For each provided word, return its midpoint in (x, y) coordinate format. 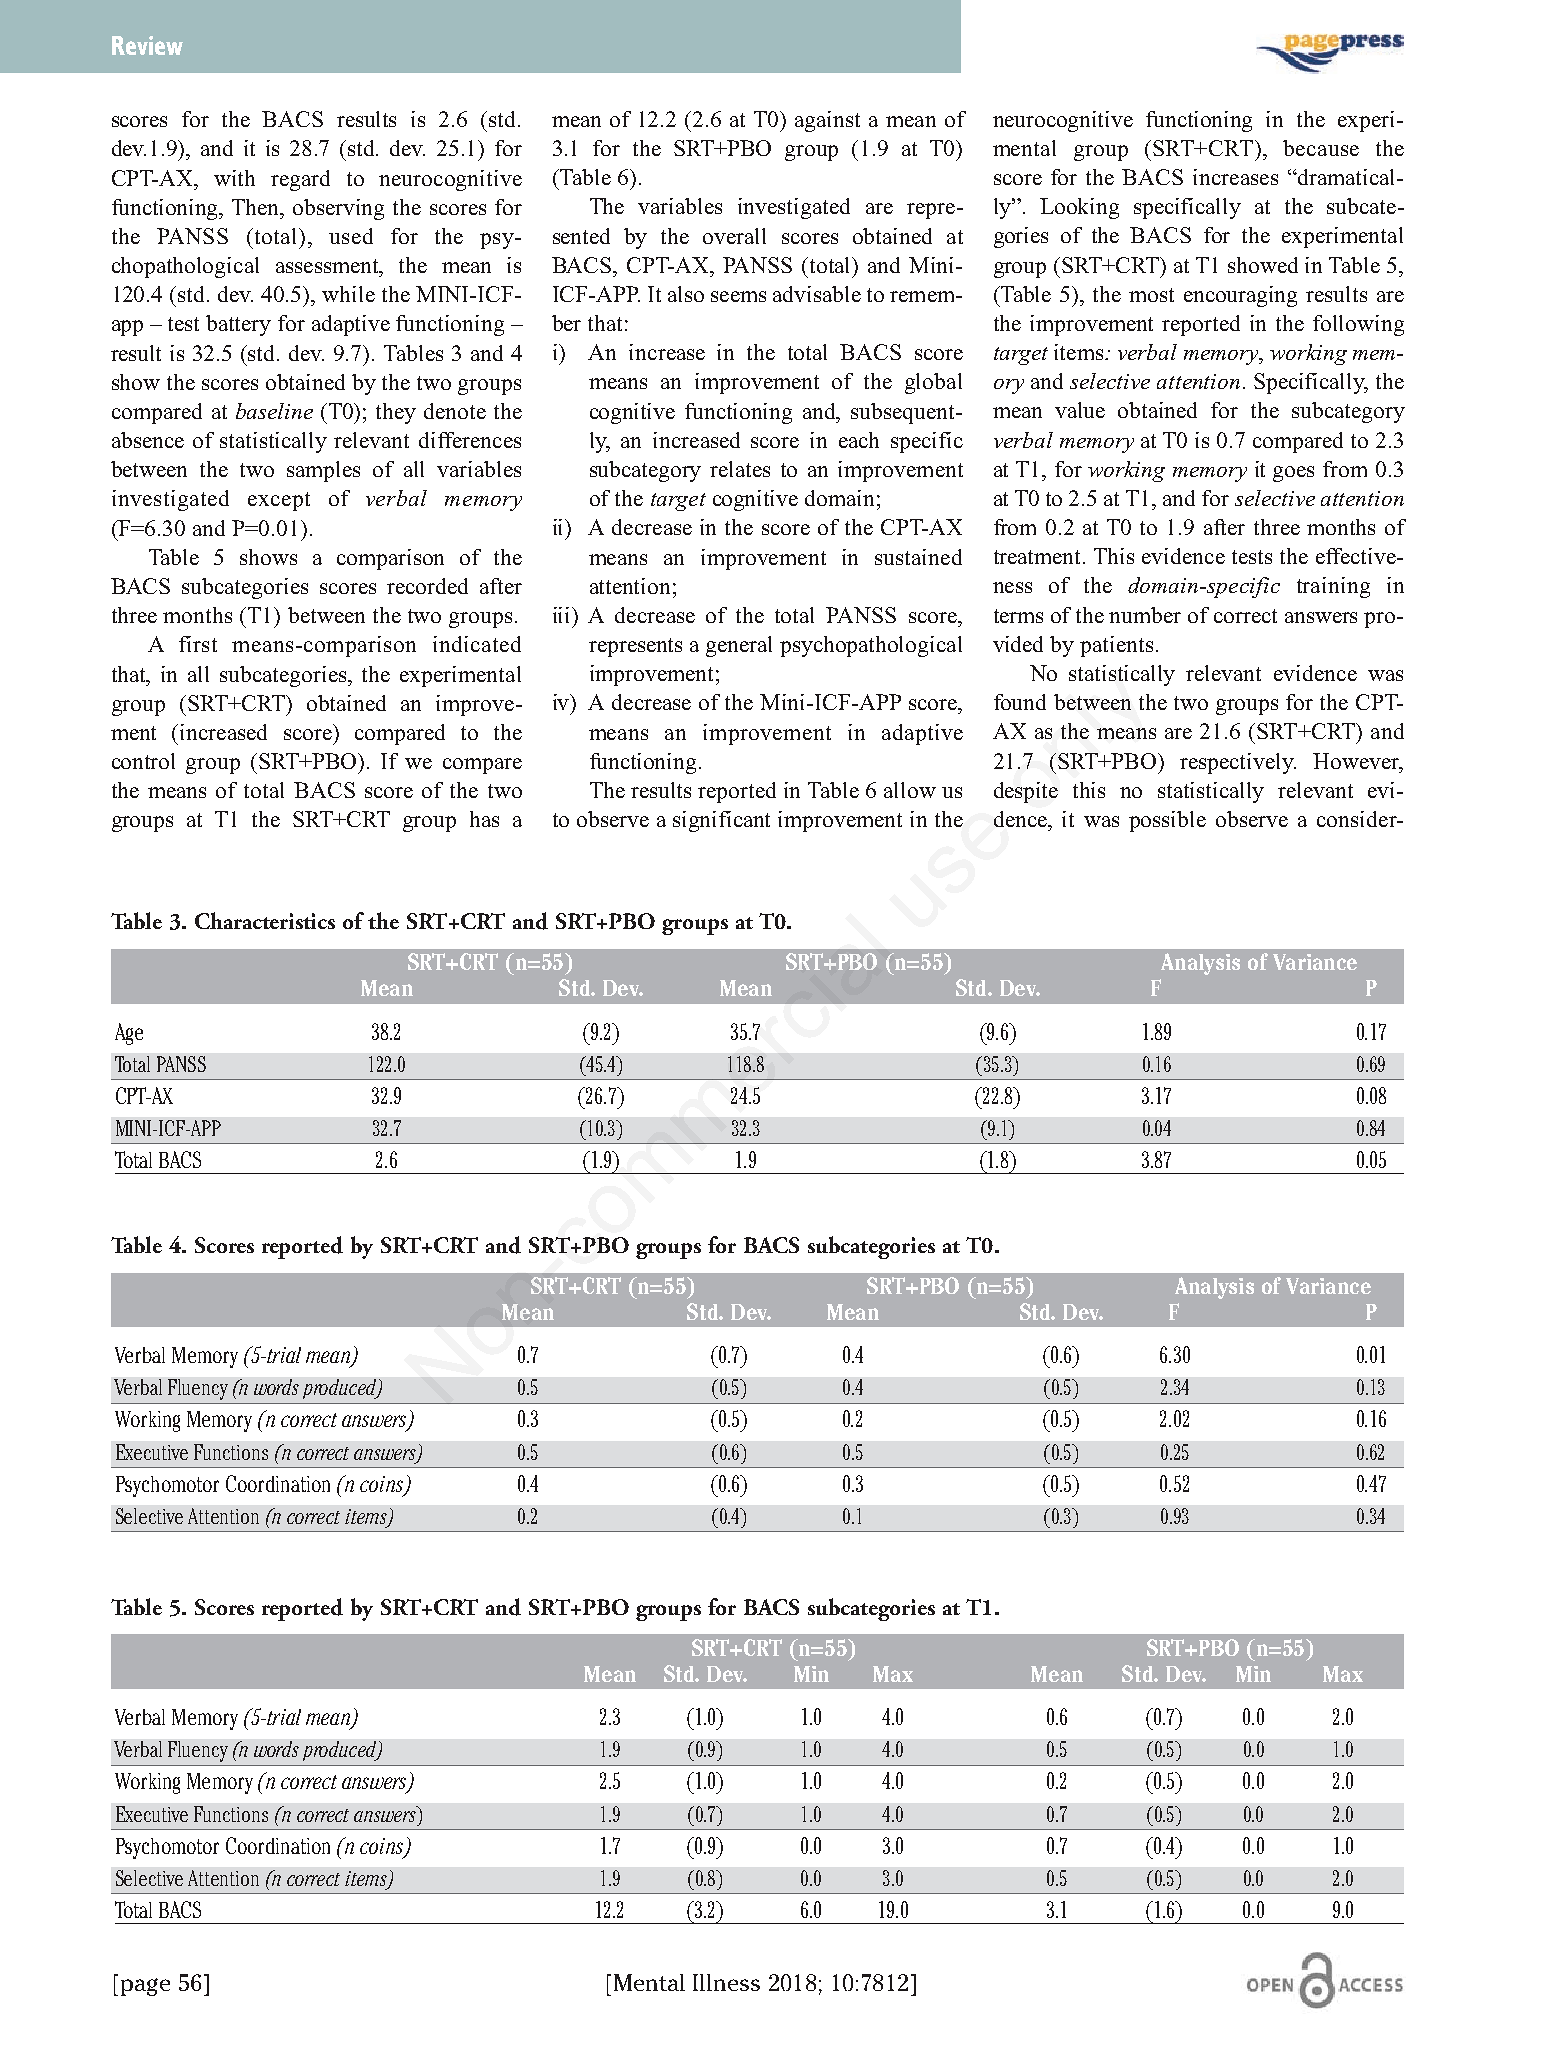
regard (300, 180)
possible (1167, 821)
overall (734, 236)
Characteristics (265, 920)
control (143, 761)
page (145, 1987)
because (1321, 148)
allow (910, 790)
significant (721, 821)
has (484, 819)
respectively (1238, 763)
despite (1026, 792)
